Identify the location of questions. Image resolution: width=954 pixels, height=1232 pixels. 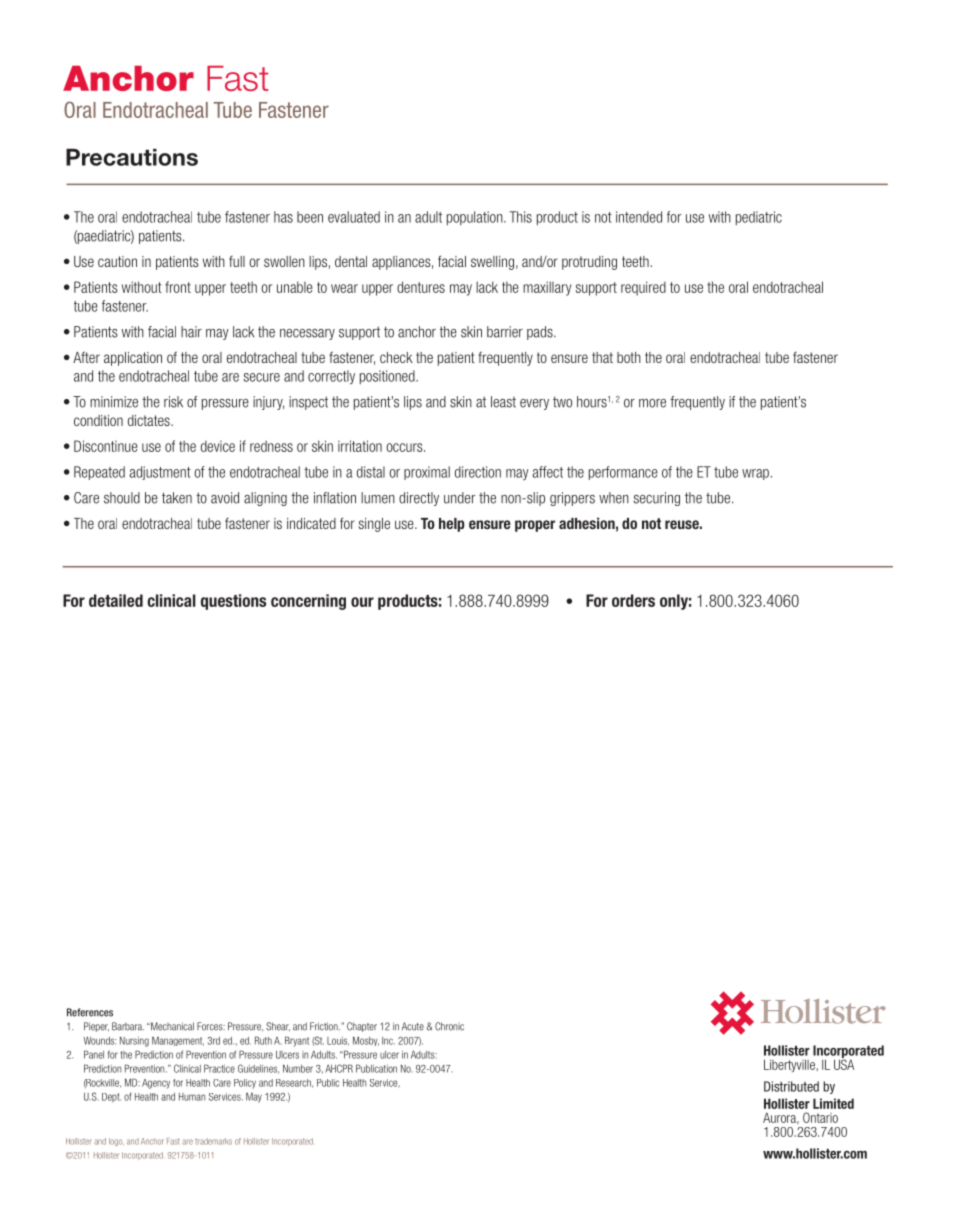
(233, 602).
